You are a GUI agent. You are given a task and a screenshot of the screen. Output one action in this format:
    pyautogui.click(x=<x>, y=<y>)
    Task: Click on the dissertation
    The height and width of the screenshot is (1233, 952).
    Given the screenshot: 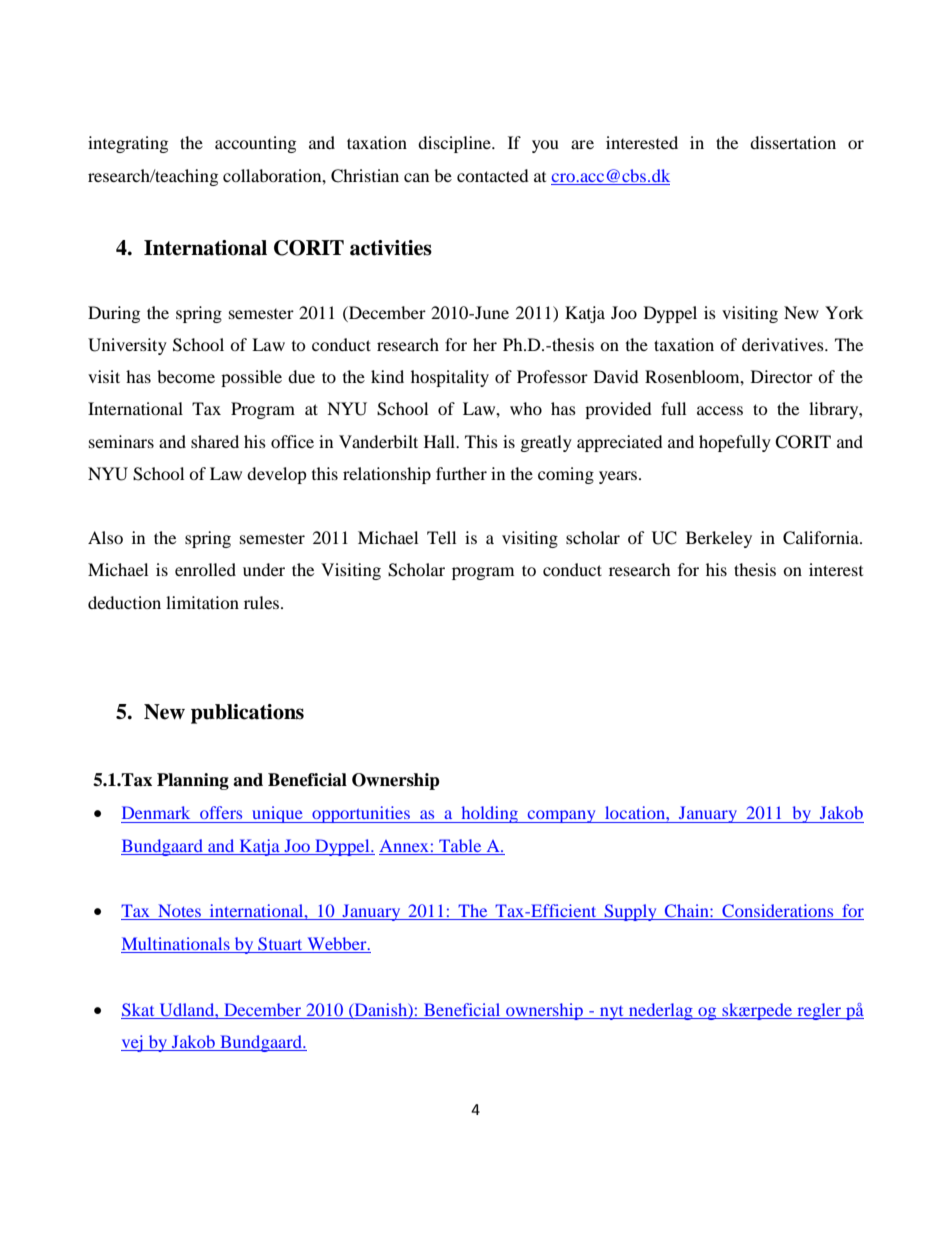 What is the action you would take?
    pyautogui.click(x=793, y=142)
